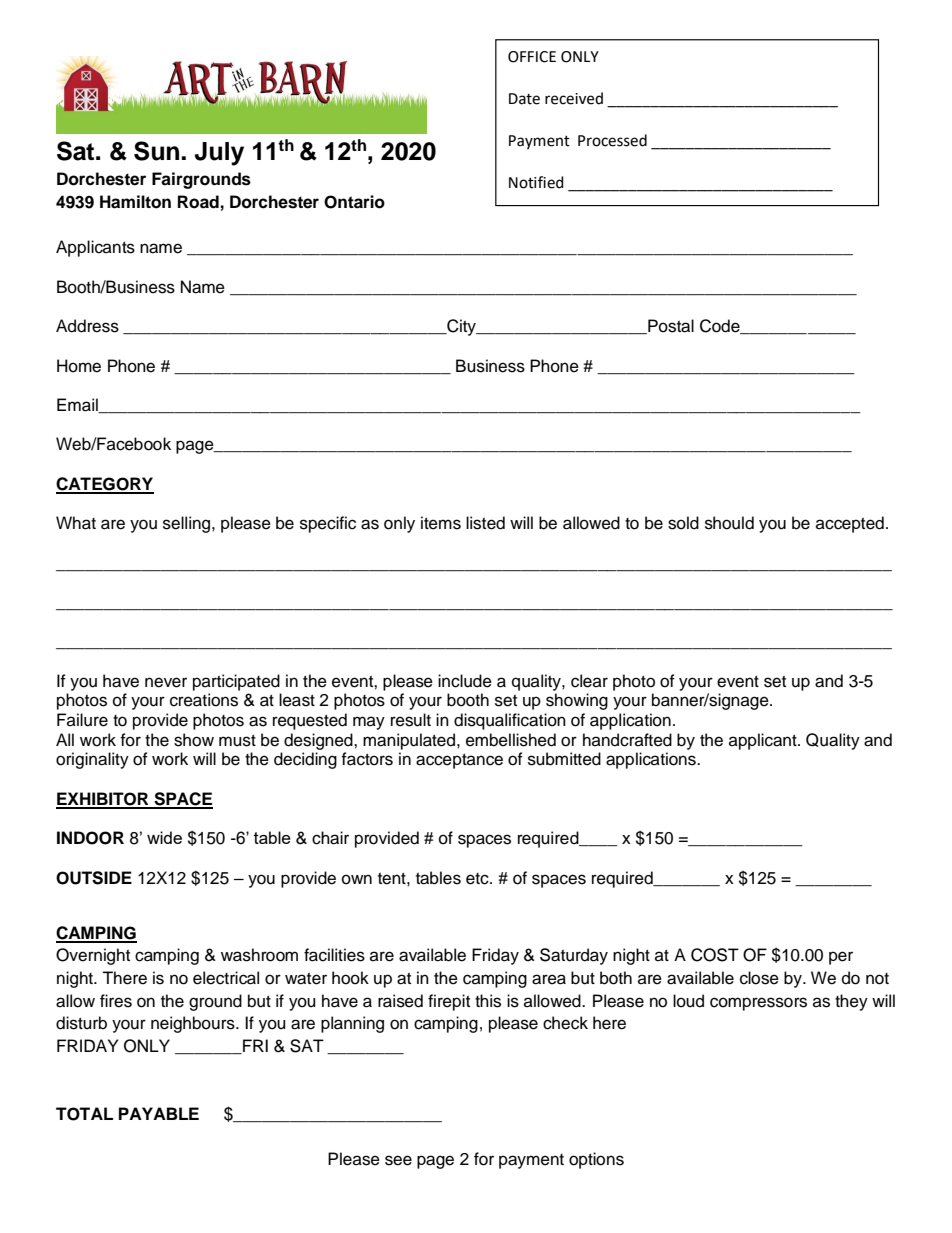 Image resolution: width=952 pixels, height=1233 pixels. What do you see at coordinates (166, 682) in the document?
I see `never` at bounding box center [166, 682].
